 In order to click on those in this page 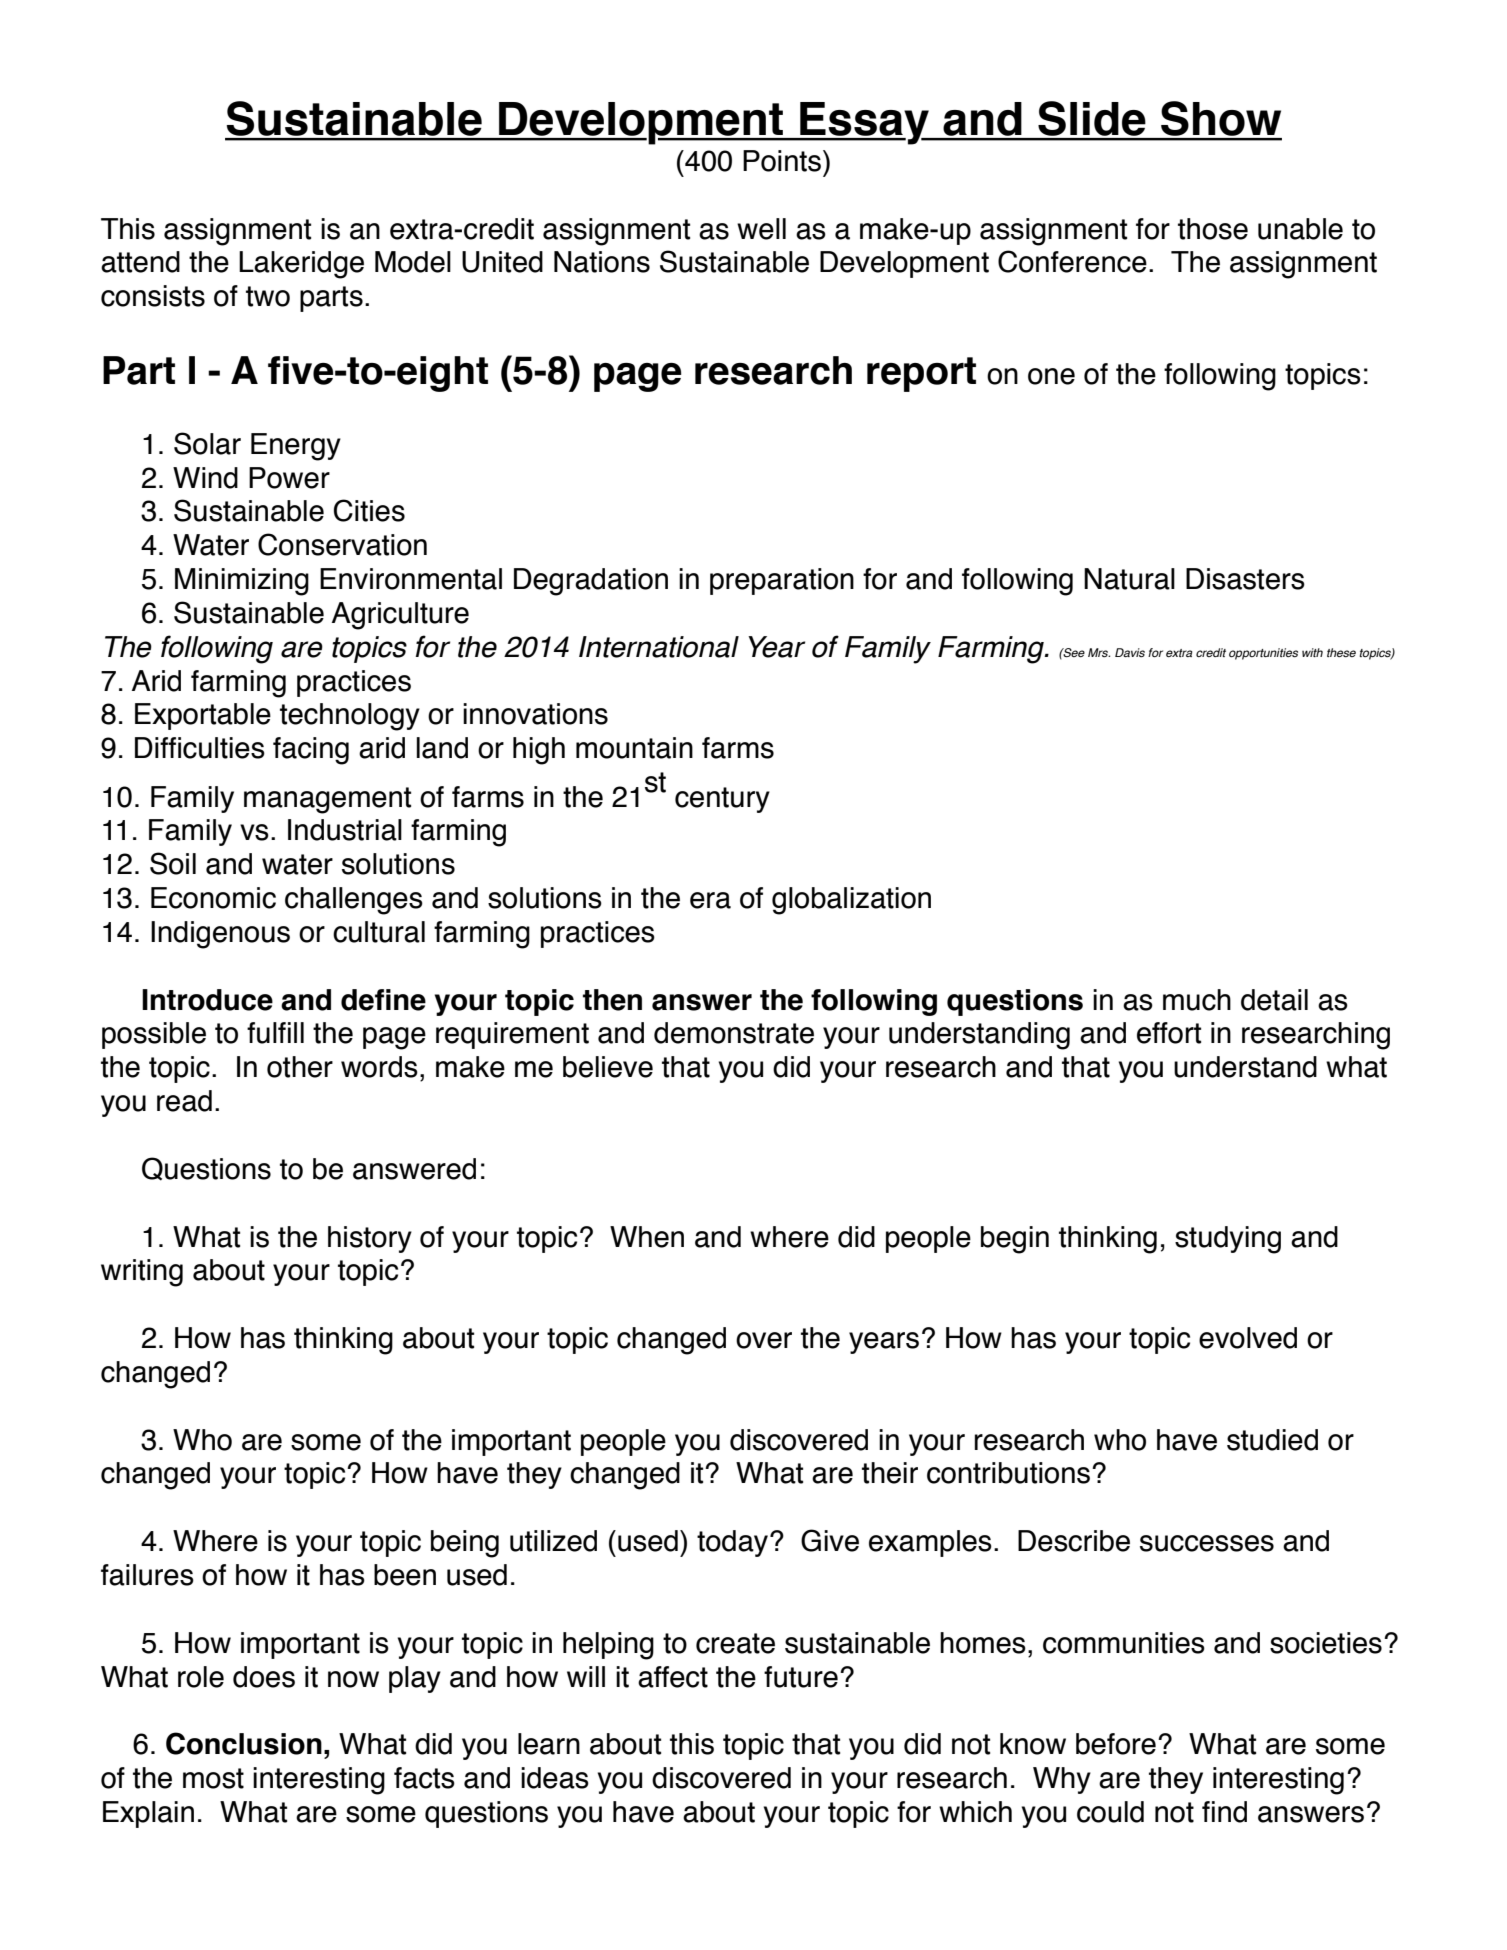, I will do `click(1213, 229)`.
